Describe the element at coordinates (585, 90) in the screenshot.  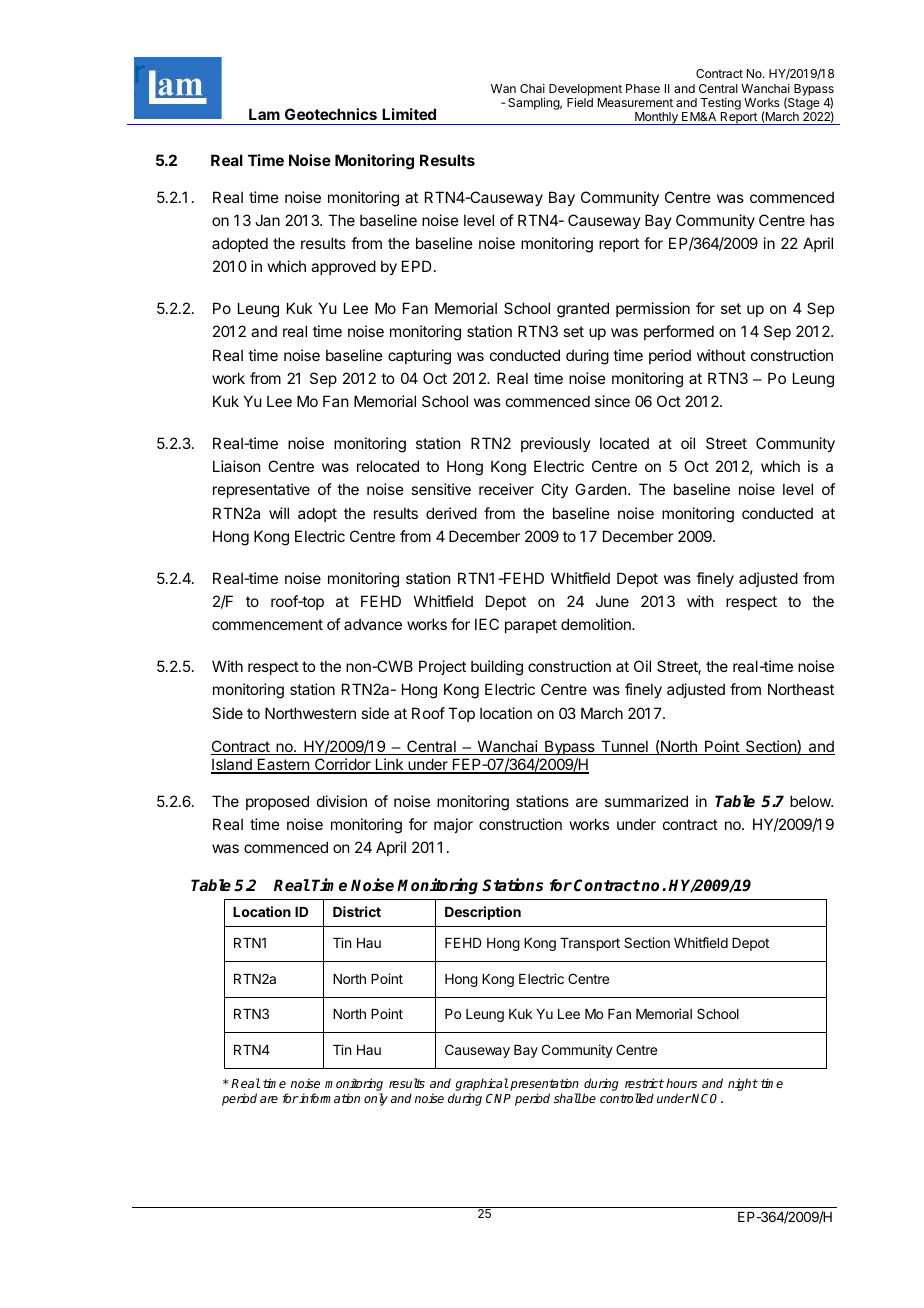
I see `Development` at that location.
